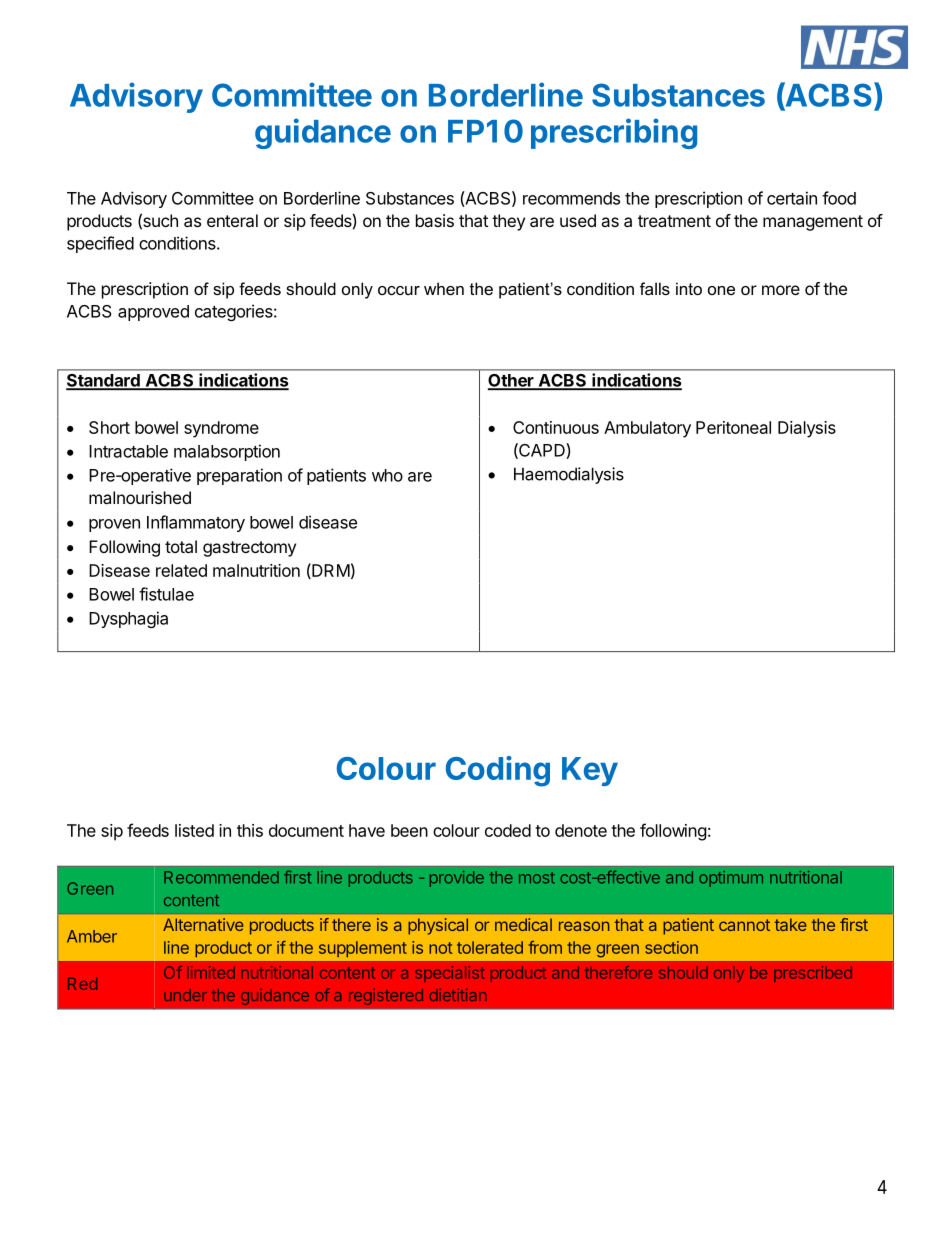  I want to click on related, so click(181, 570).
